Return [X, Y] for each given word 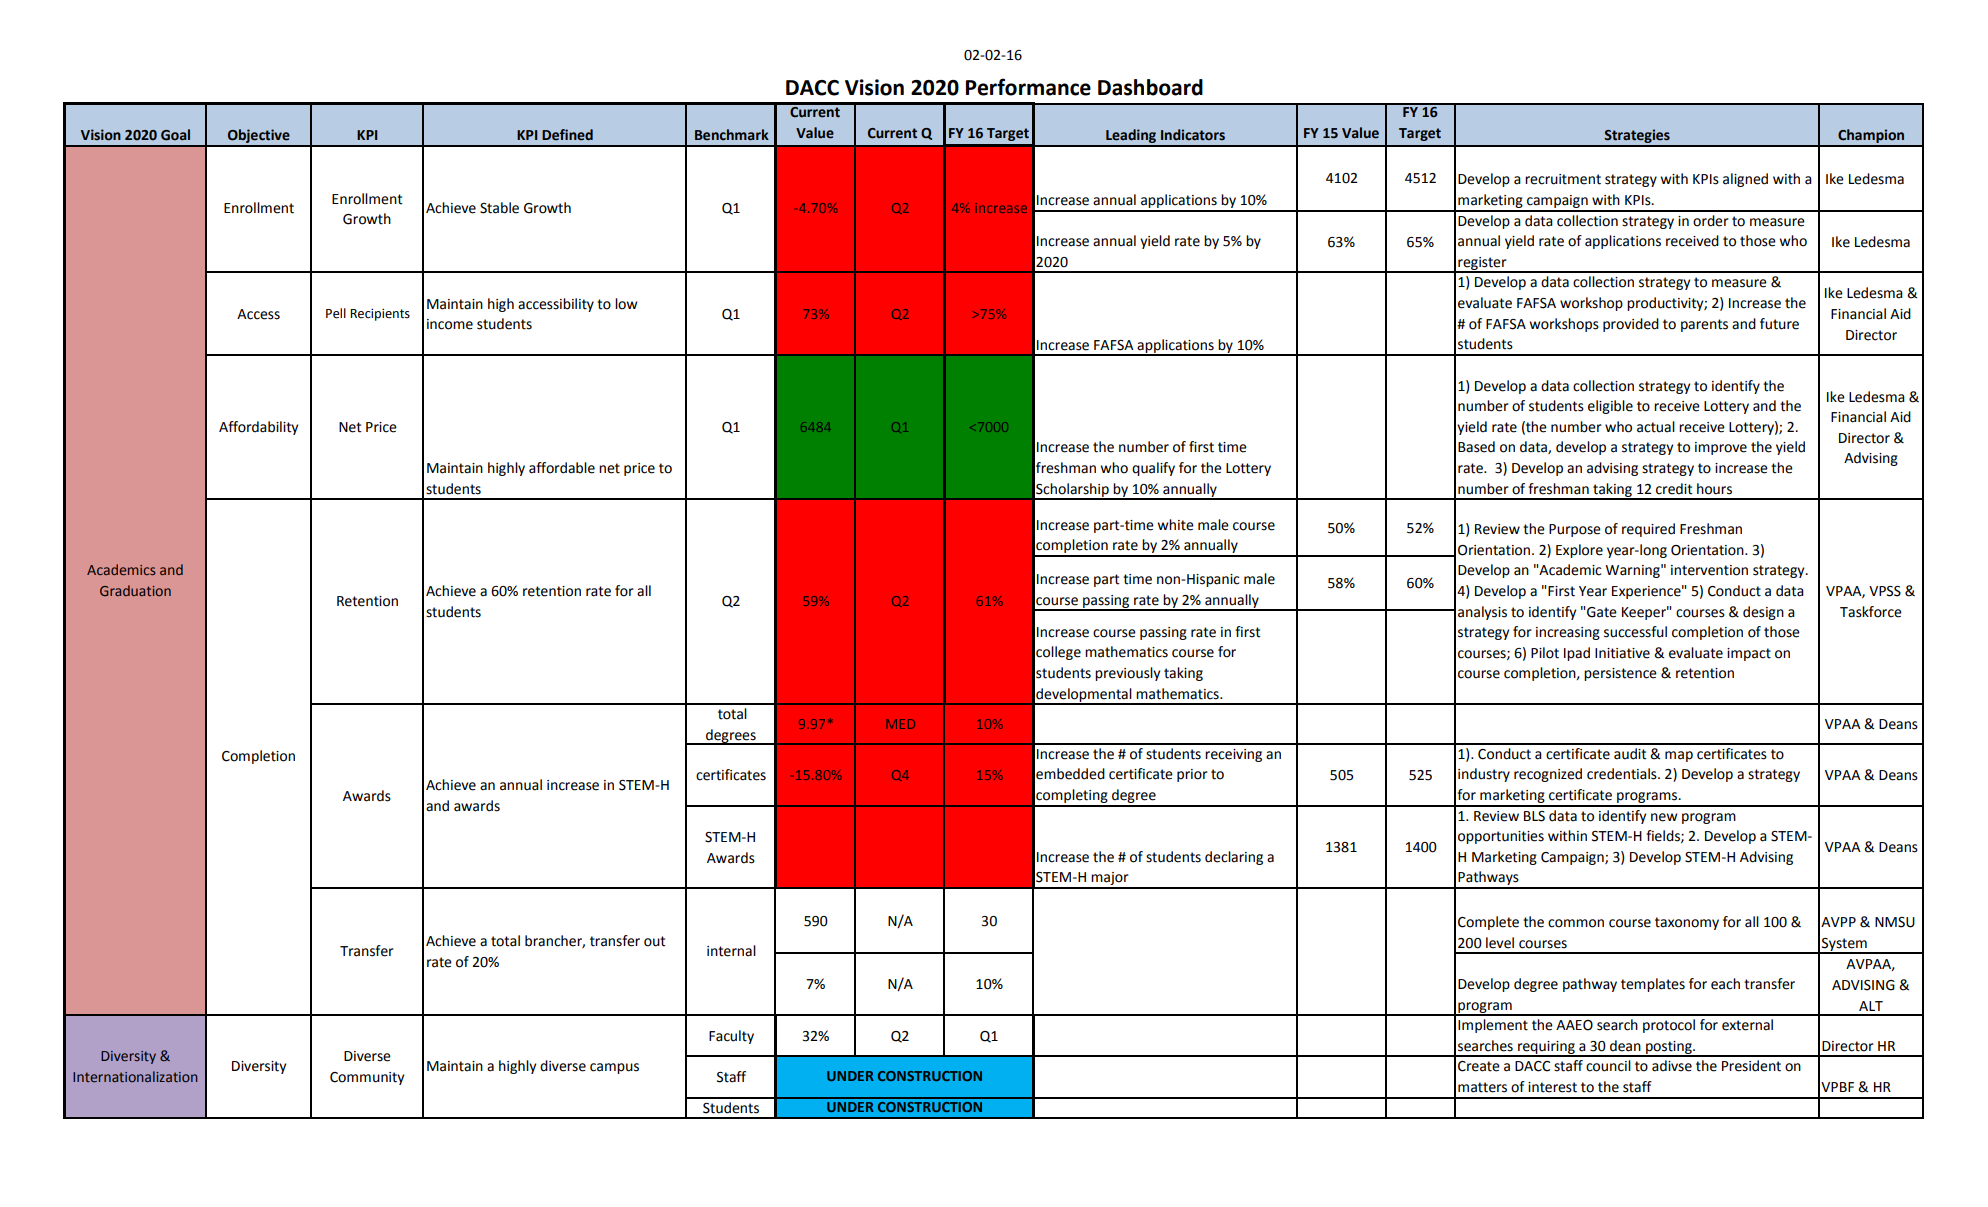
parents [1704, 325]
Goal [175, 135]
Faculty [731, 1037]
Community [367, 1078]
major [1110, 880]
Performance [1028, 87]
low [626, 304]
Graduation [135, 590]
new [1664, 817]
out [655, 941]
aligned [1745, 180]
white [1176, 525]
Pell [336, 313]
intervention [1709, 570]
